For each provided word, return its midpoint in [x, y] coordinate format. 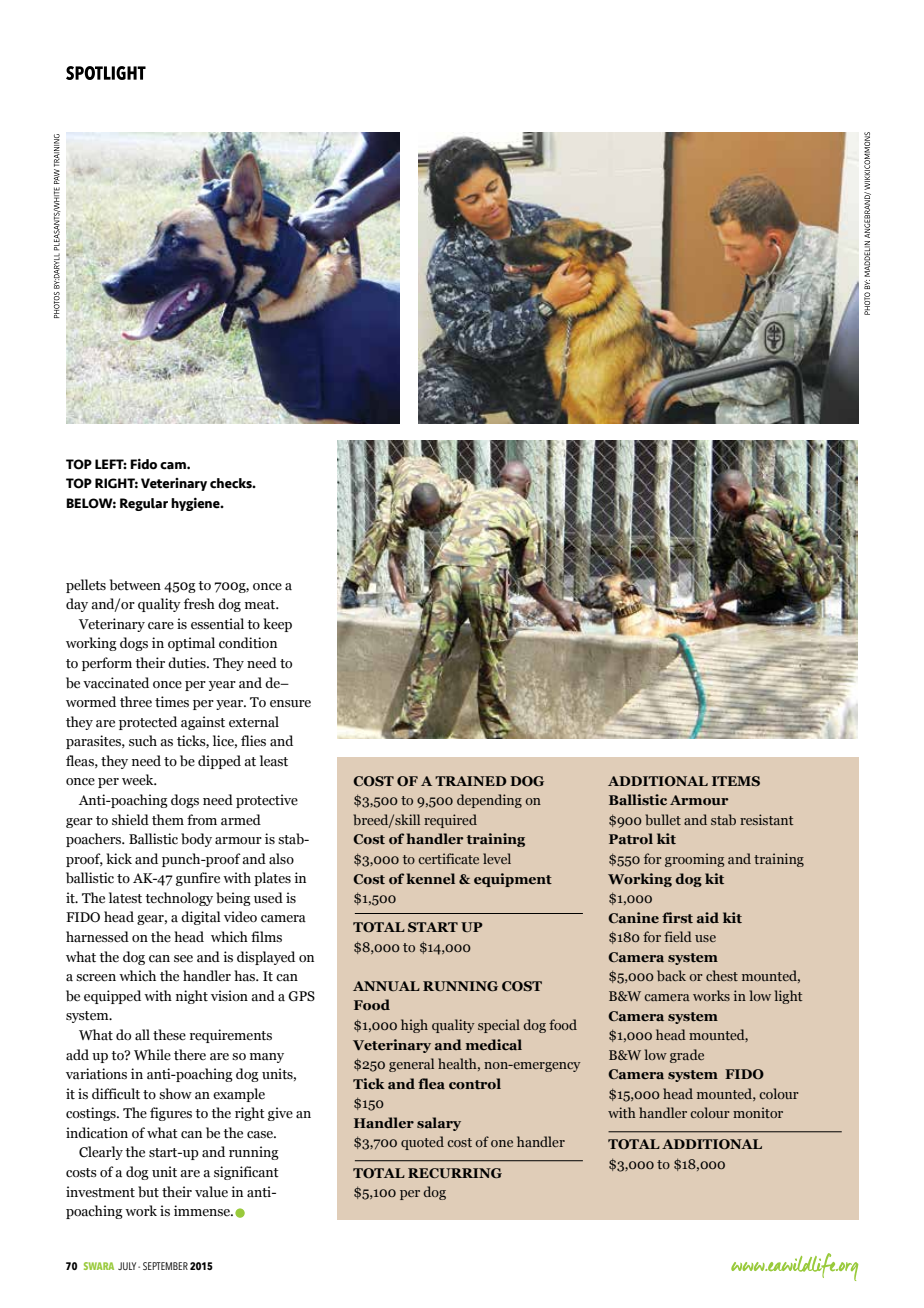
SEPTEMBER [165, 1266]
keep [277, 625]
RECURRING [455, 1173]
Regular [144, 504]
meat [261, 605]
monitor [758, 1112]
